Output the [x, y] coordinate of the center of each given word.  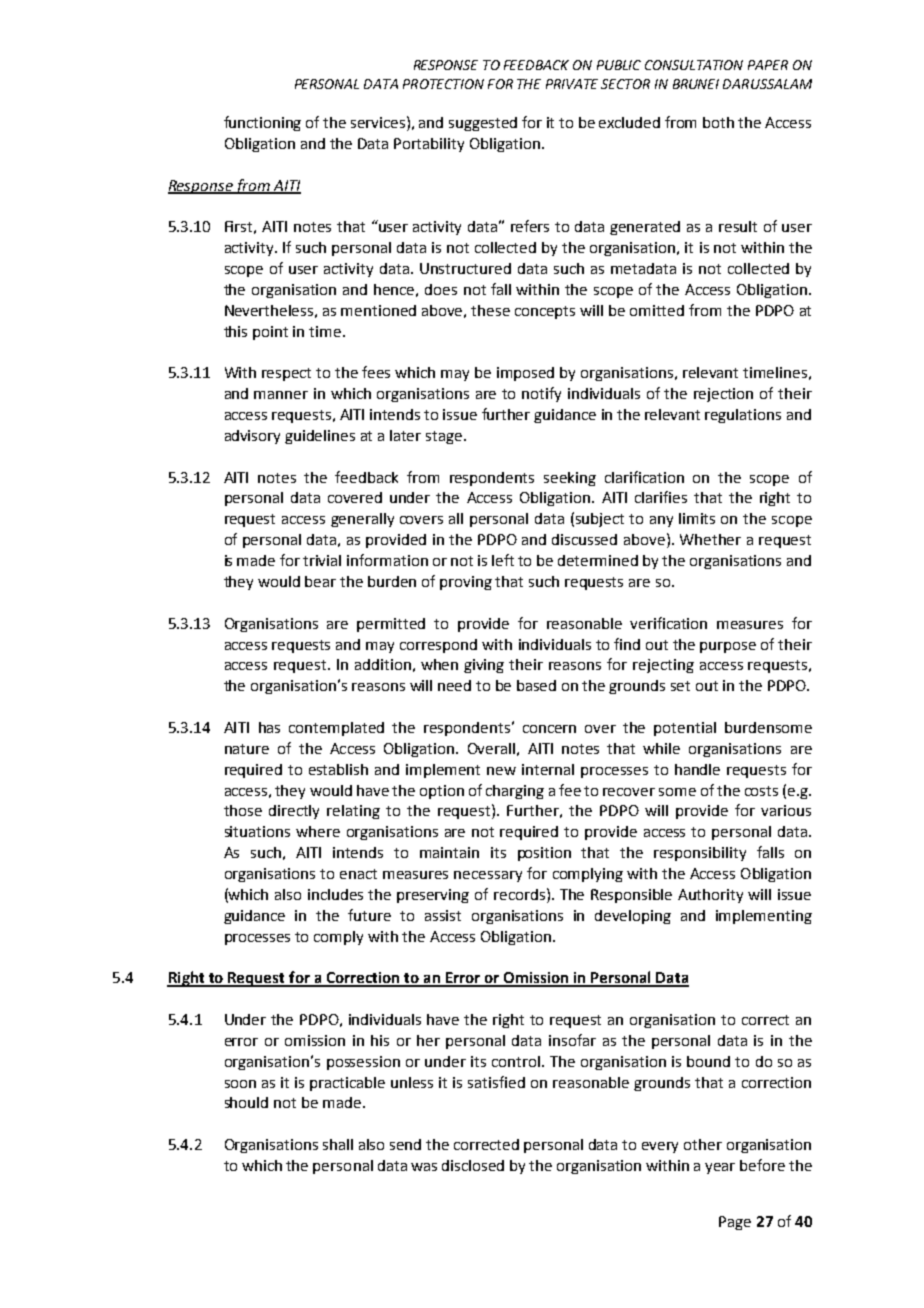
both [718, 122]
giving [484, 666]
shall [338, 1144]
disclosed [473, 1165]
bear [320, 581]
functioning [262, 123]
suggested [483, 124]
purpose [728, 647]
